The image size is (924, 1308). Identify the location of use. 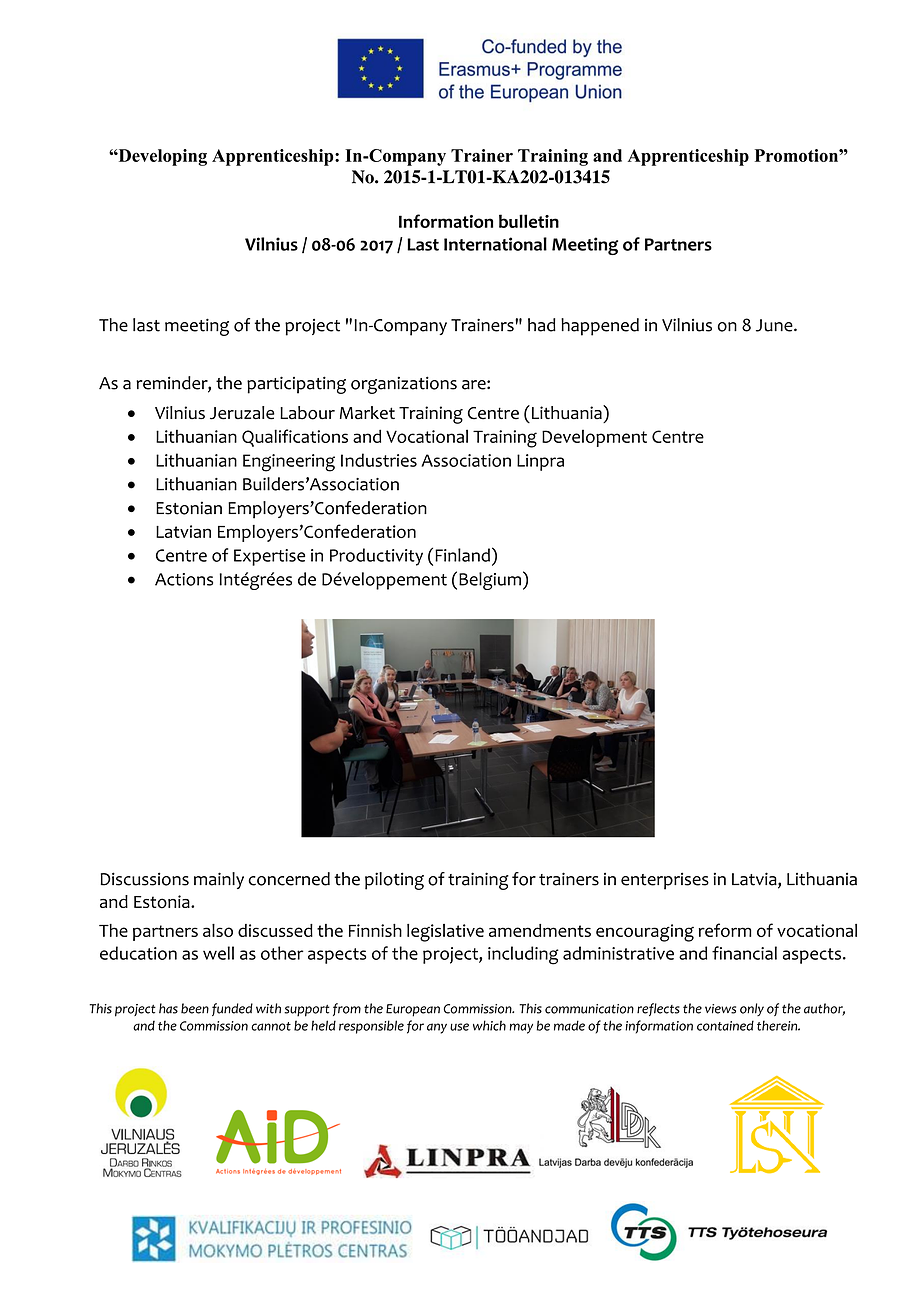
(459, 1027).
